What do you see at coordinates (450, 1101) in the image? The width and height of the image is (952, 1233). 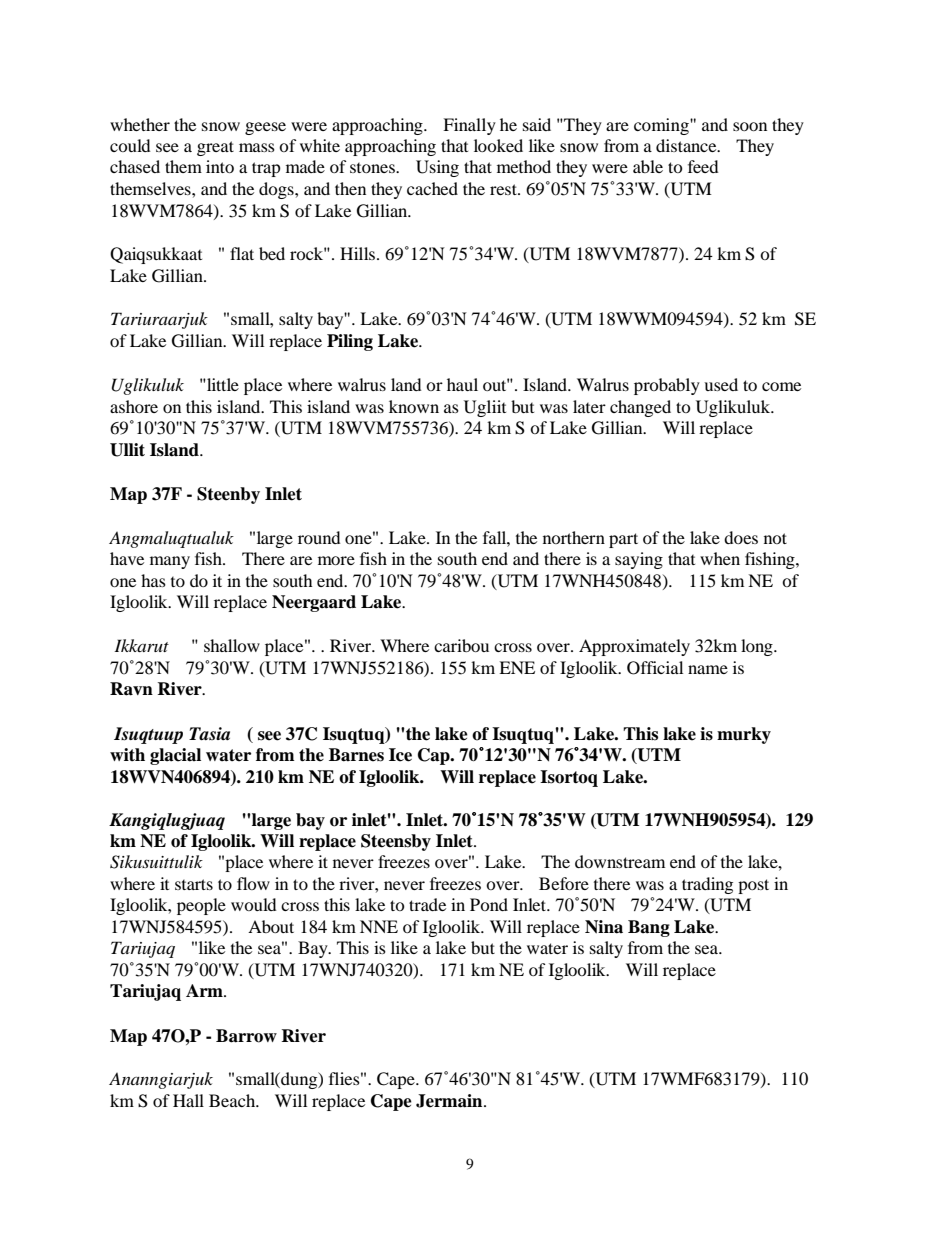 I see `Jermain` at bounding box center [450, 1101].
